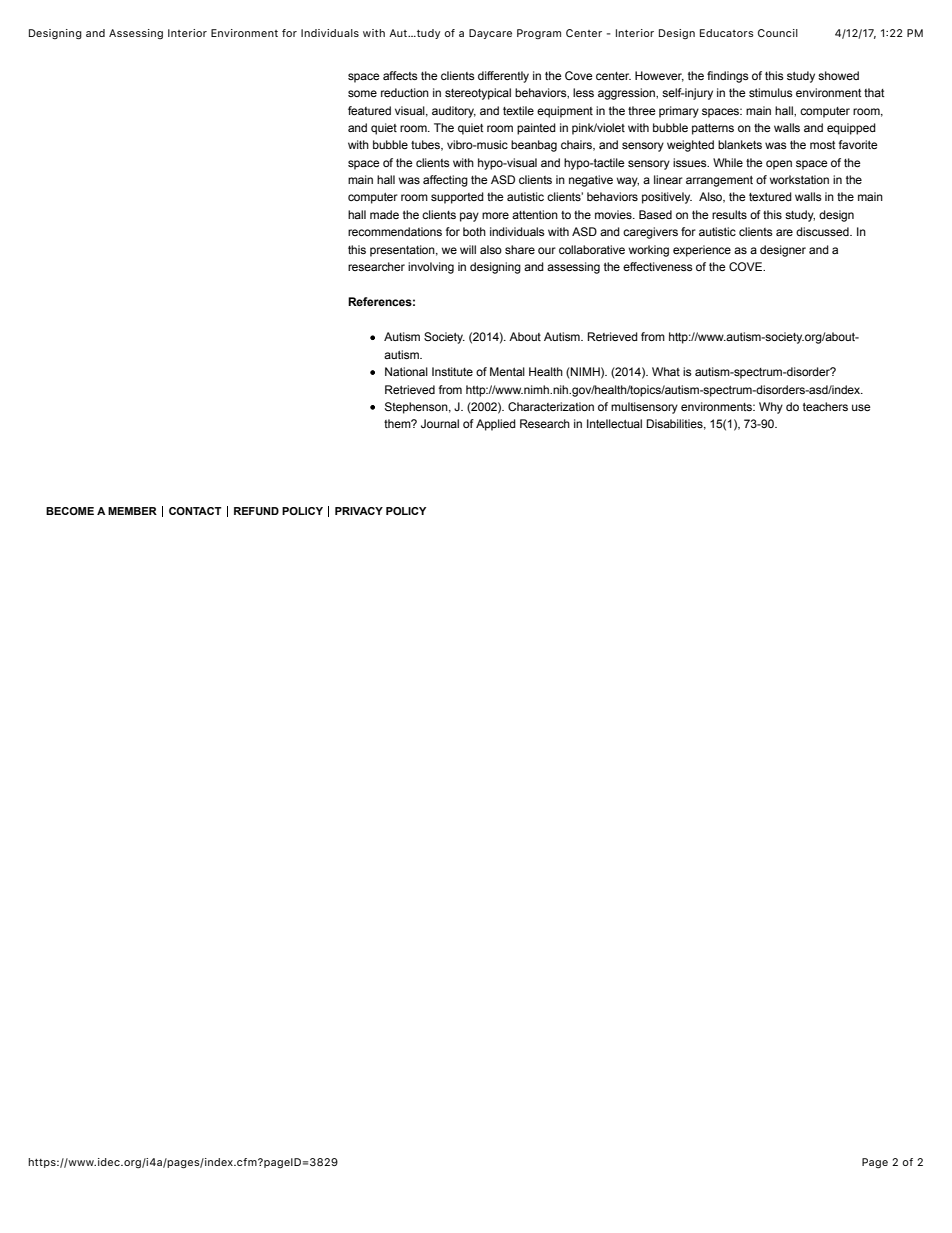  What do you see at coordinates (468, 249) in the screenshot?
I see `will` at bounding box center [468, 249].
